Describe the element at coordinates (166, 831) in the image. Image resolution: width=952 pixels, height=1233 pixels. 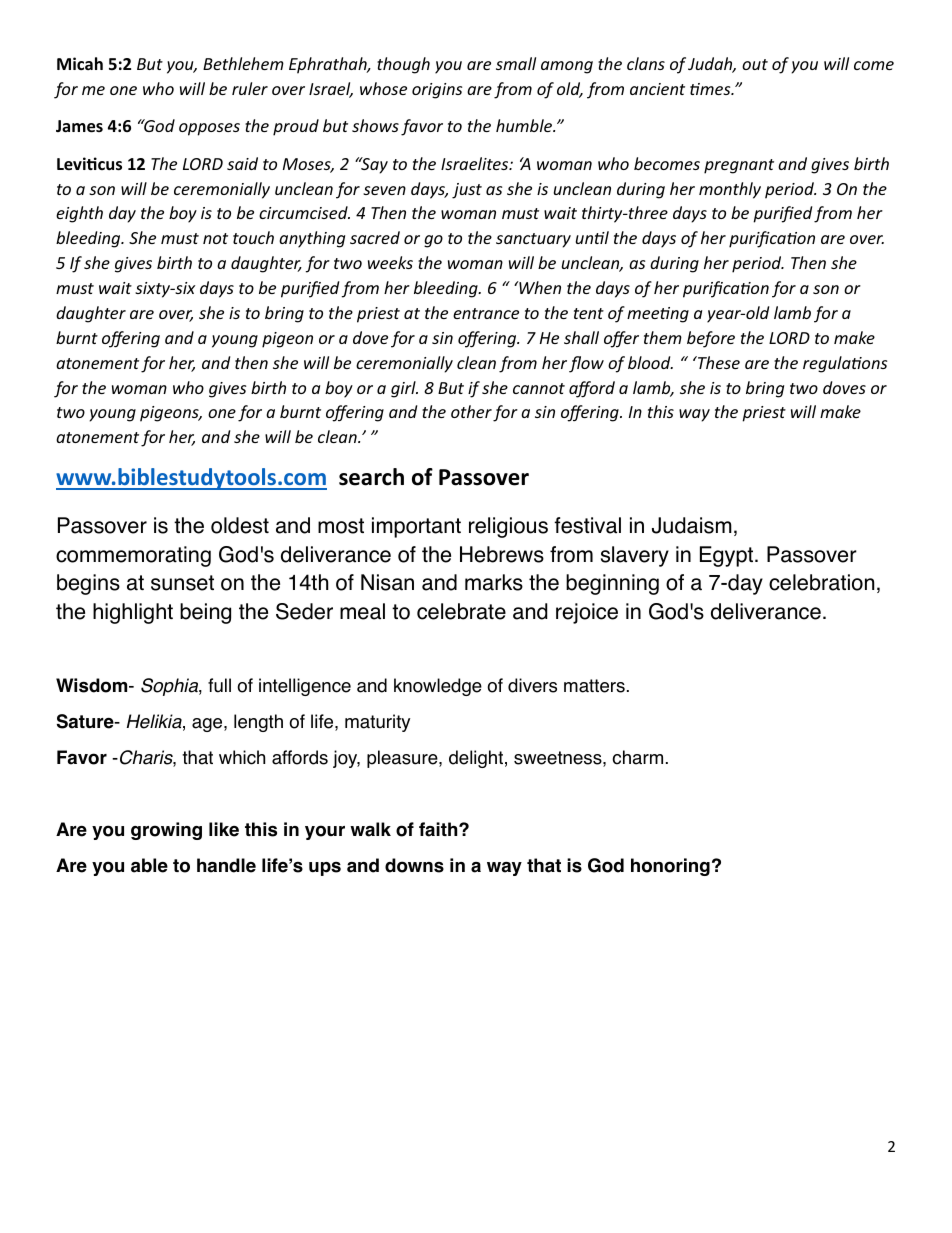
I see `growing` at that location.
